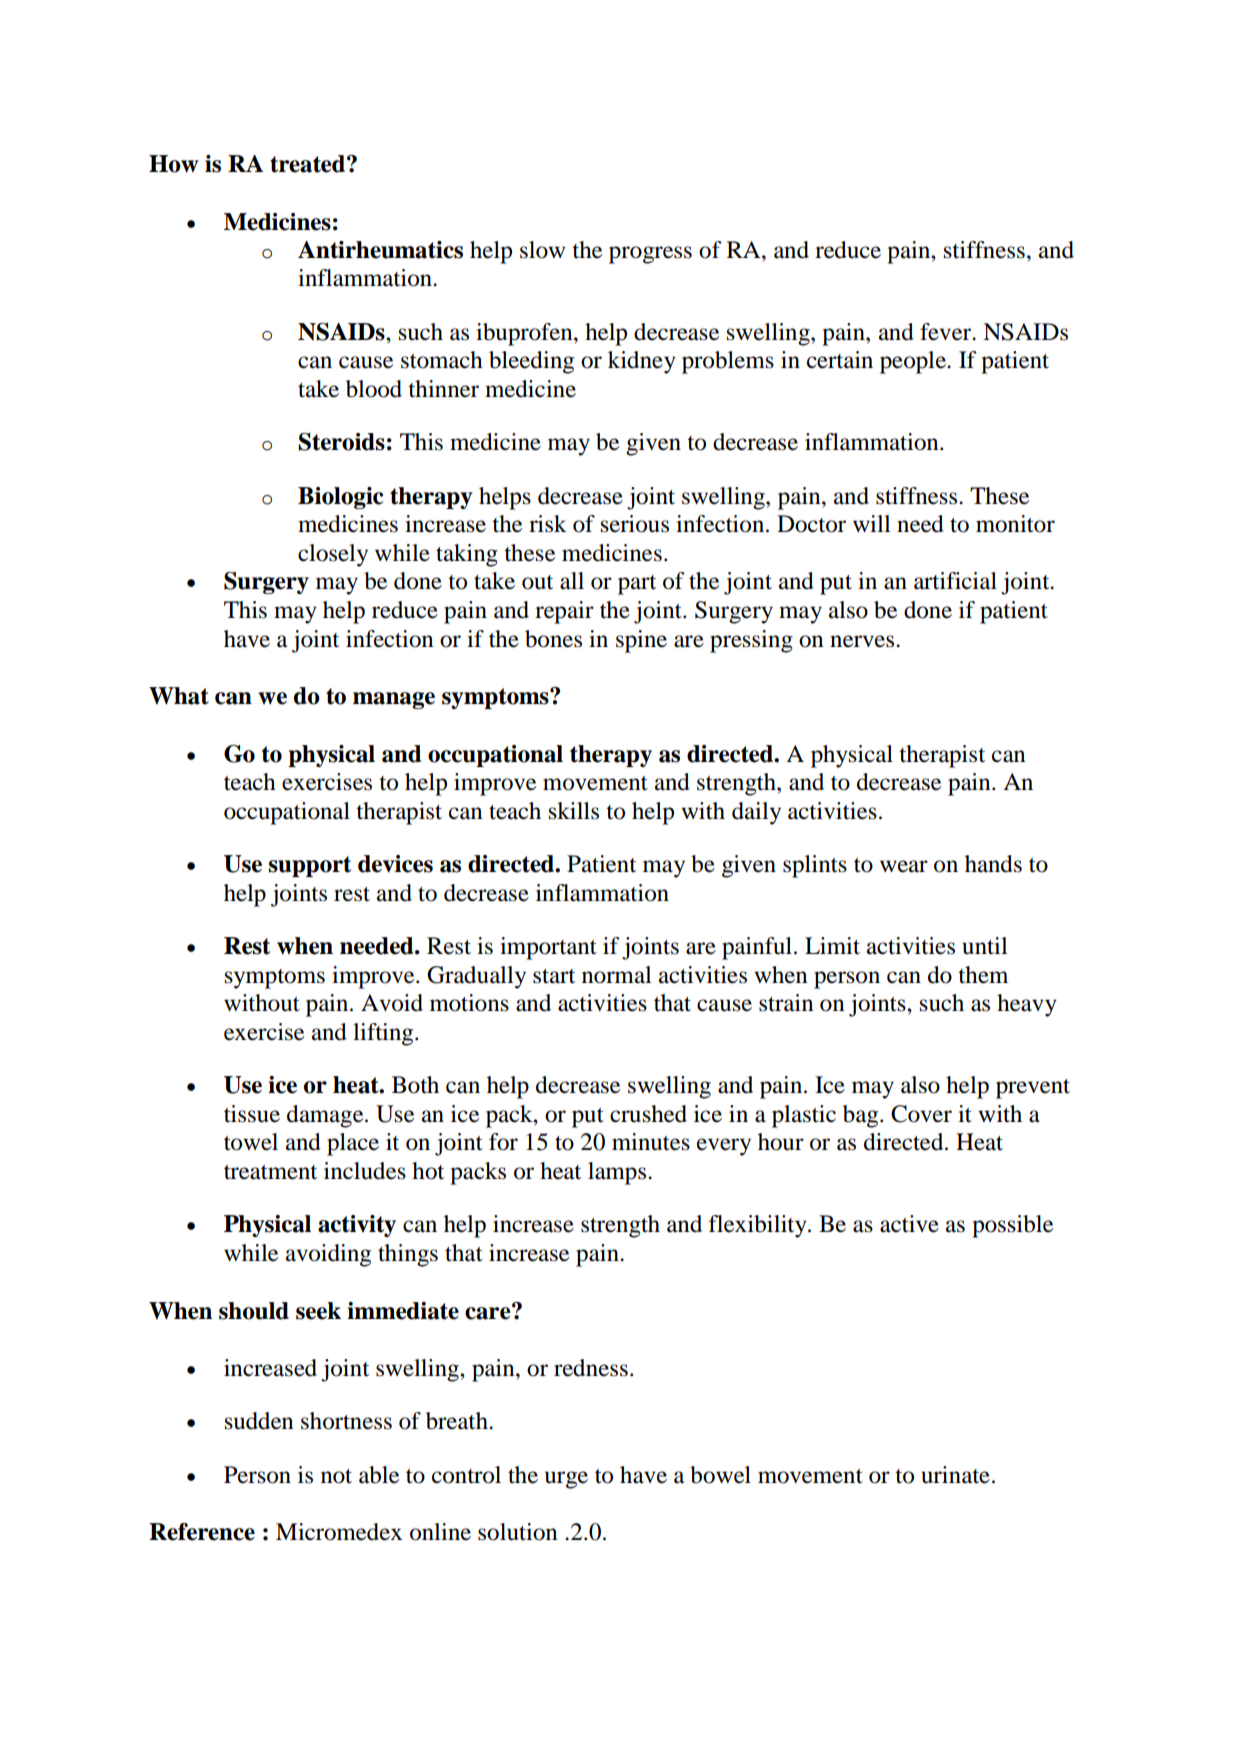 The height and width of the screenshot is (1743, 1233). Describe the element at coordinates (650, 255) in the screenshot. I see `progress` at that location.
